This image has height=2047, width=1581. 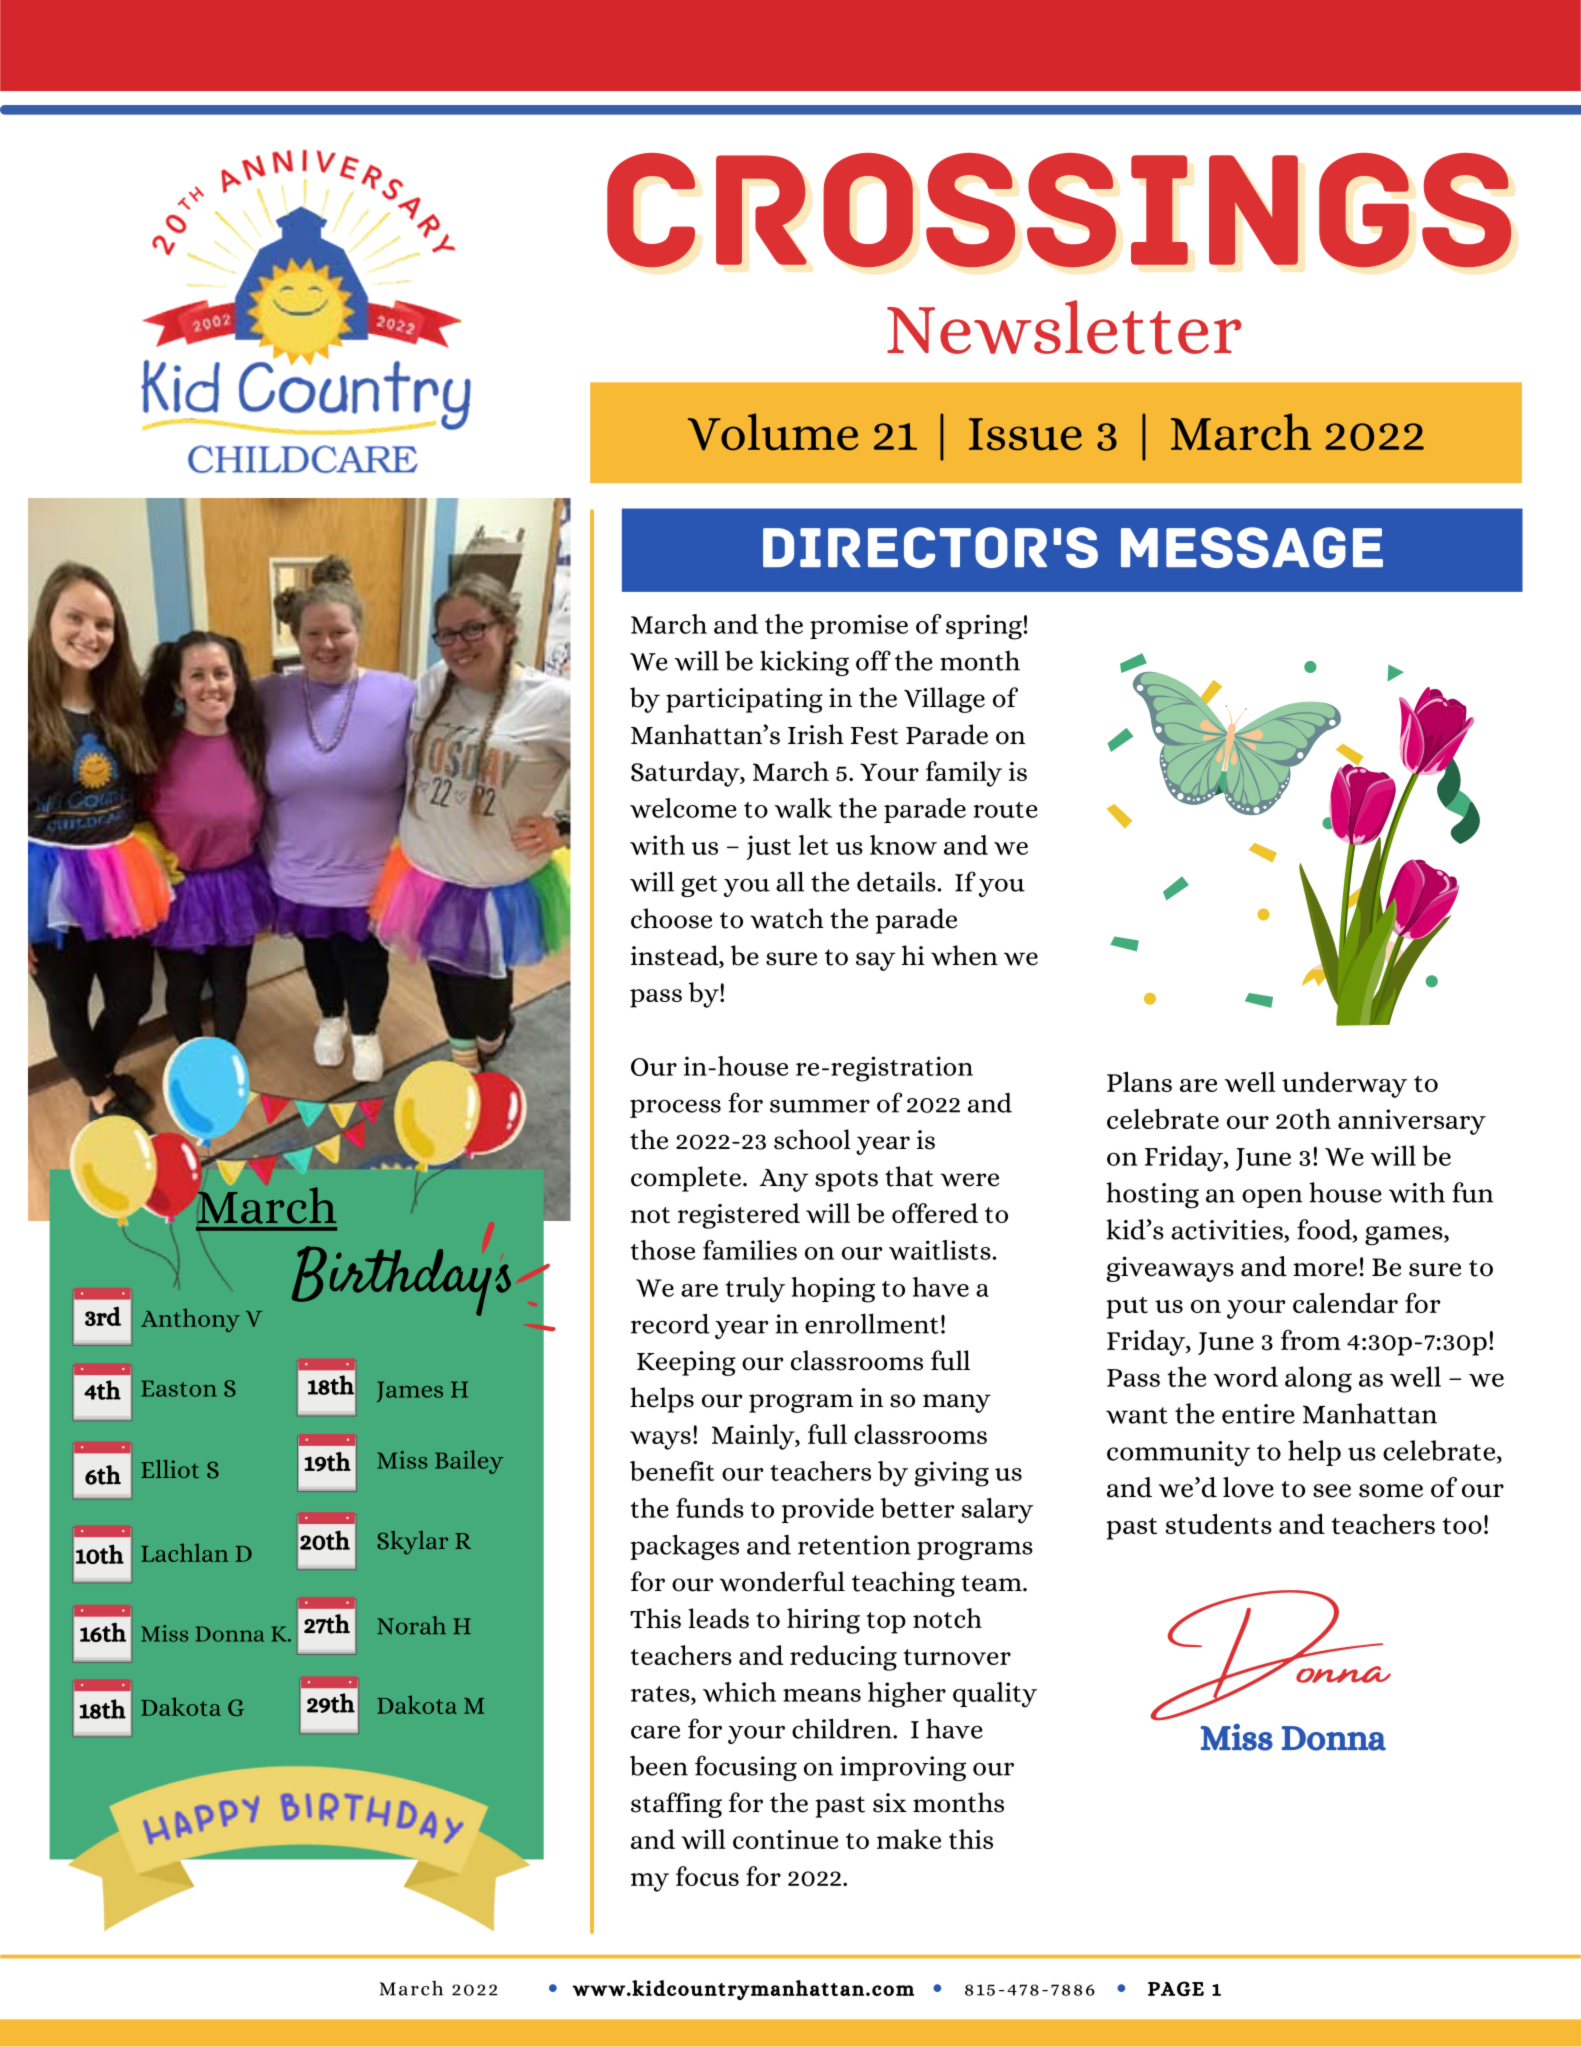 I want to click on all, so click(x=790, y=881).
